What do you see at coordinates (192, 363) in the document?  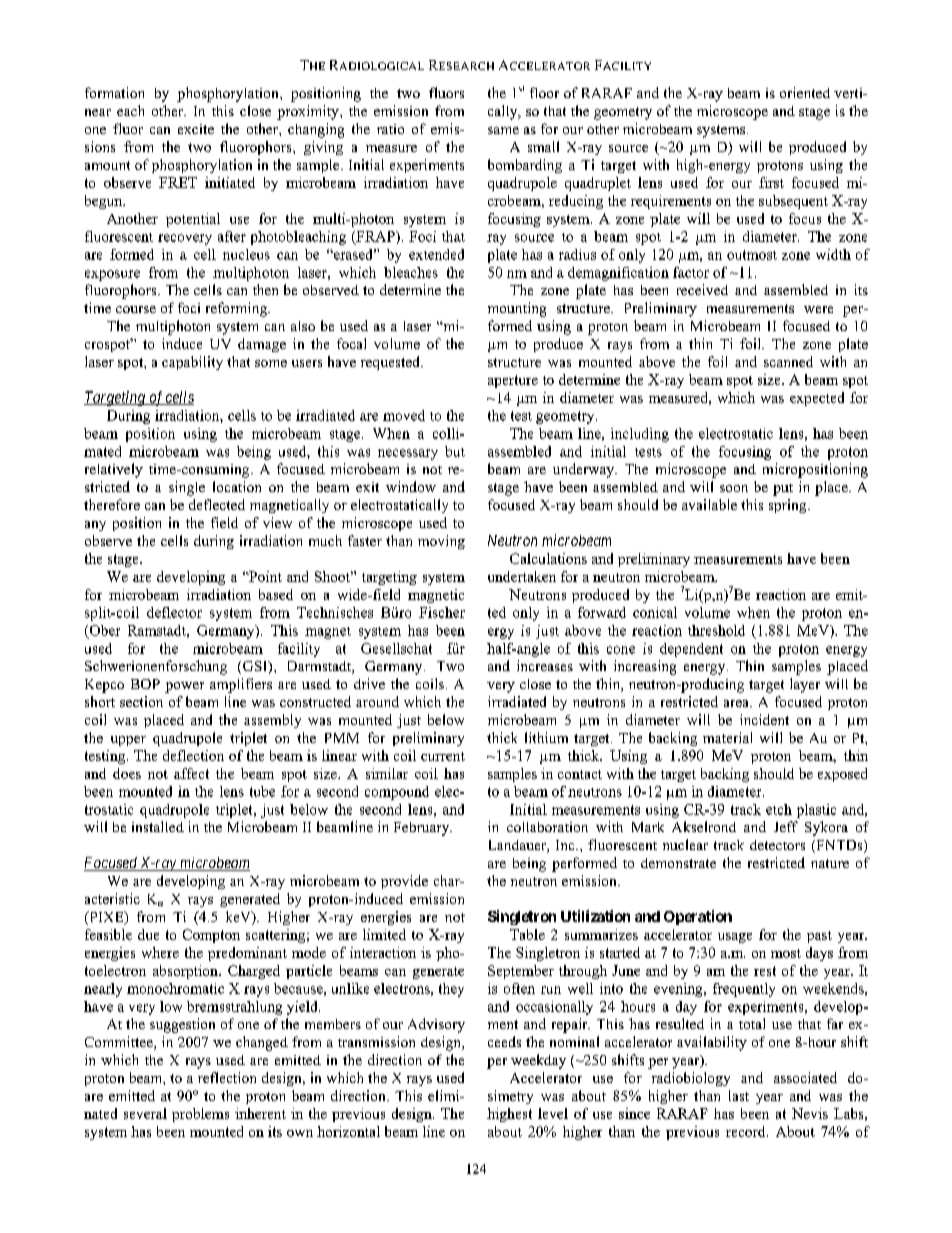 I see `capability` at bounding box center [192, 363].
